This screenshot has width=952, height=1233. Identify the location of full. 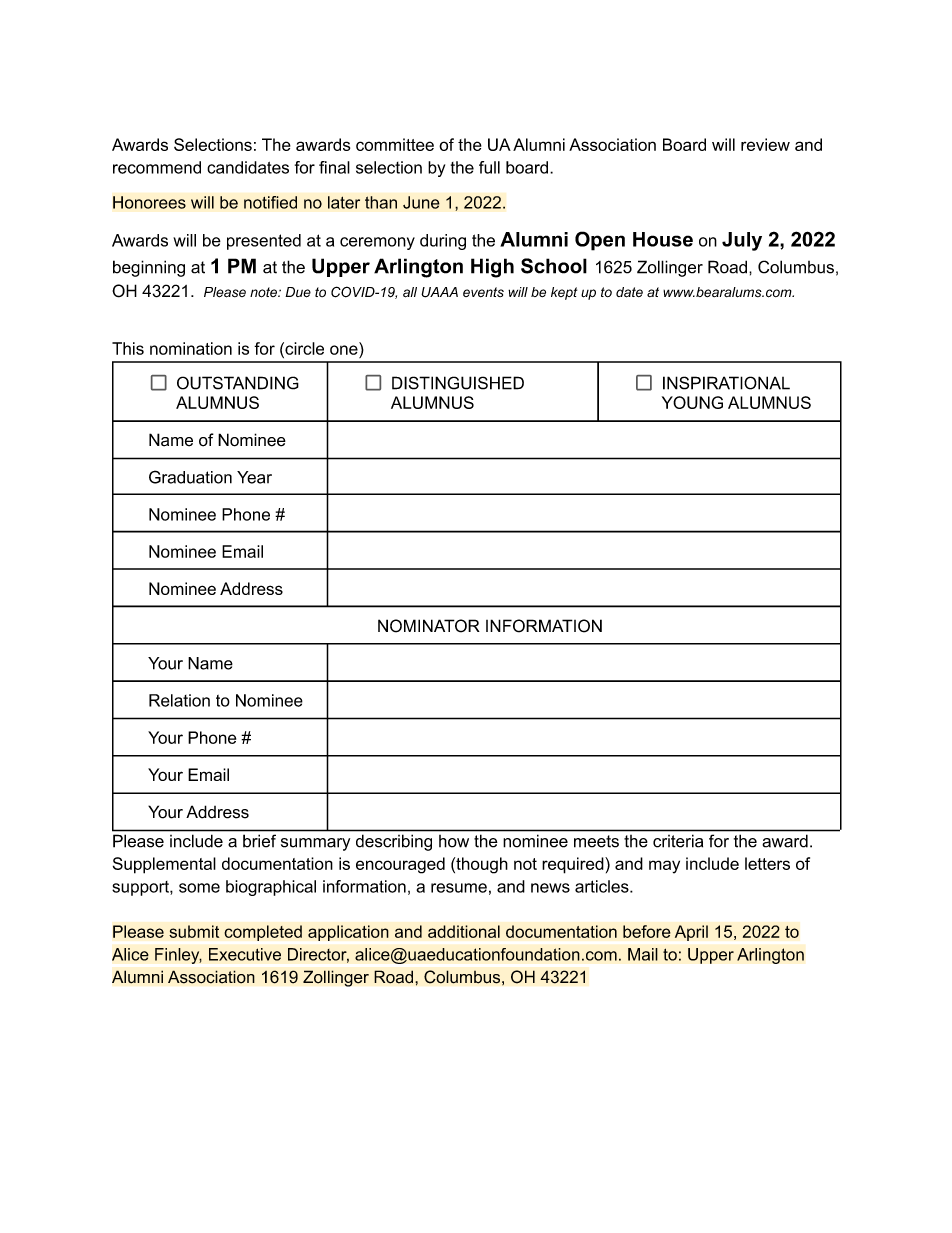
(489, 167).
